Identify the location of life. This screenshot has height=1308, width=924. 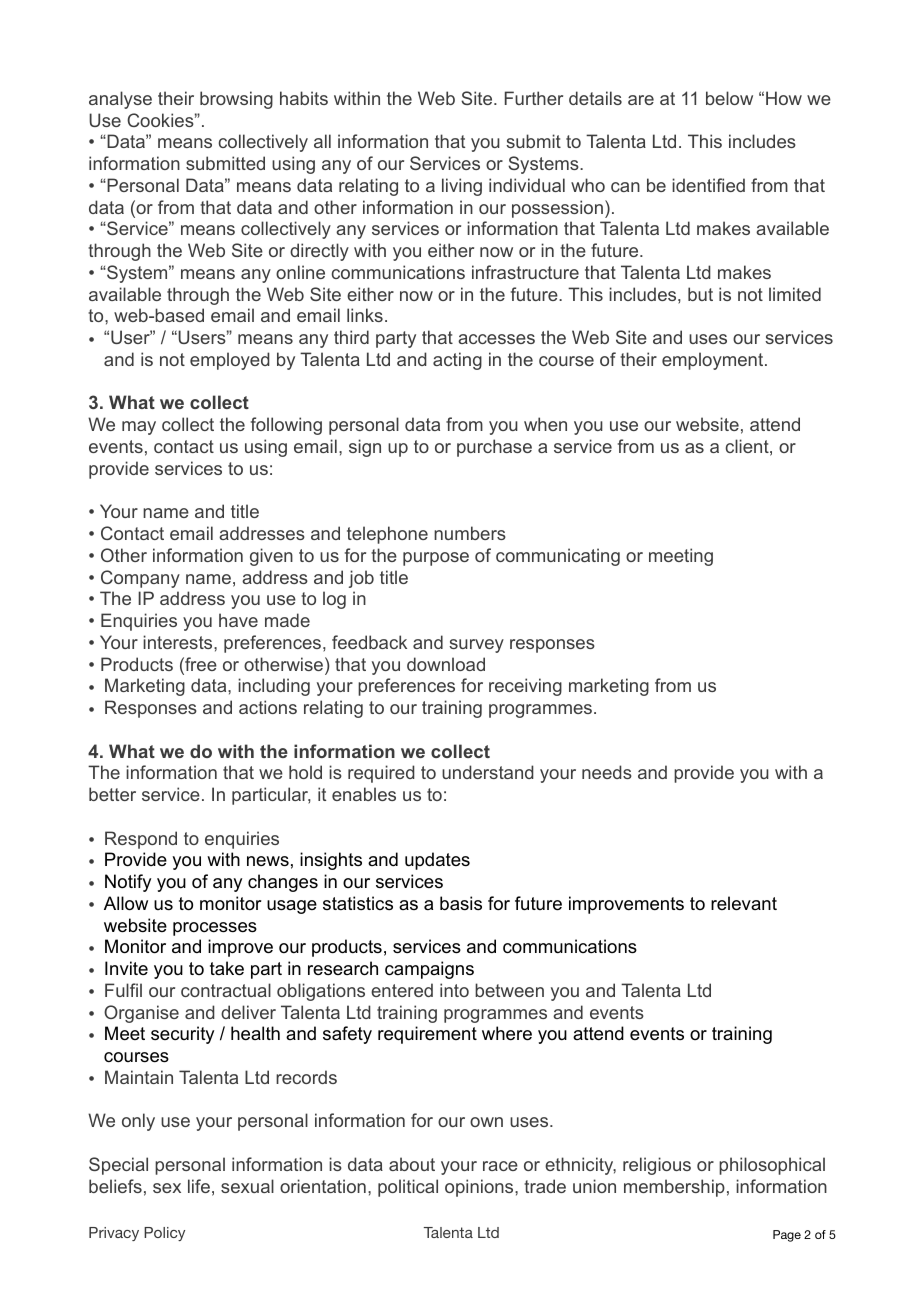
(199, 1186).
